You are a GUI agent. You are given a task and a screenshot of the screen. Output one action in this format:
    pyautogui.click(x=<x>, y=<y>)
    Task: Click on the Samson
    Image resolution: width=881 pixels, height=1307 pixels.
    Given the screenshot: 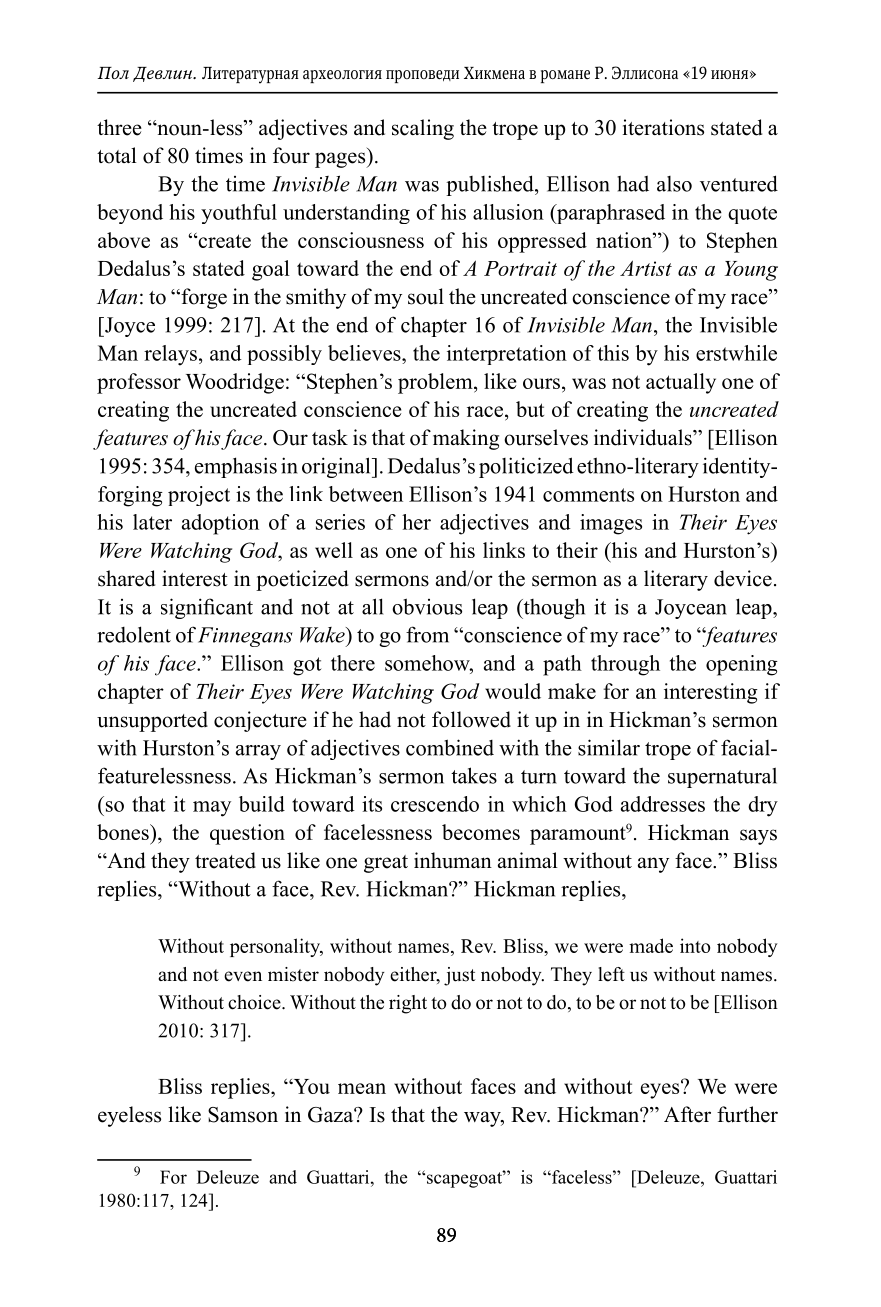 What is the action you would take?
    pyautogui.click(x=243, y=1115)
